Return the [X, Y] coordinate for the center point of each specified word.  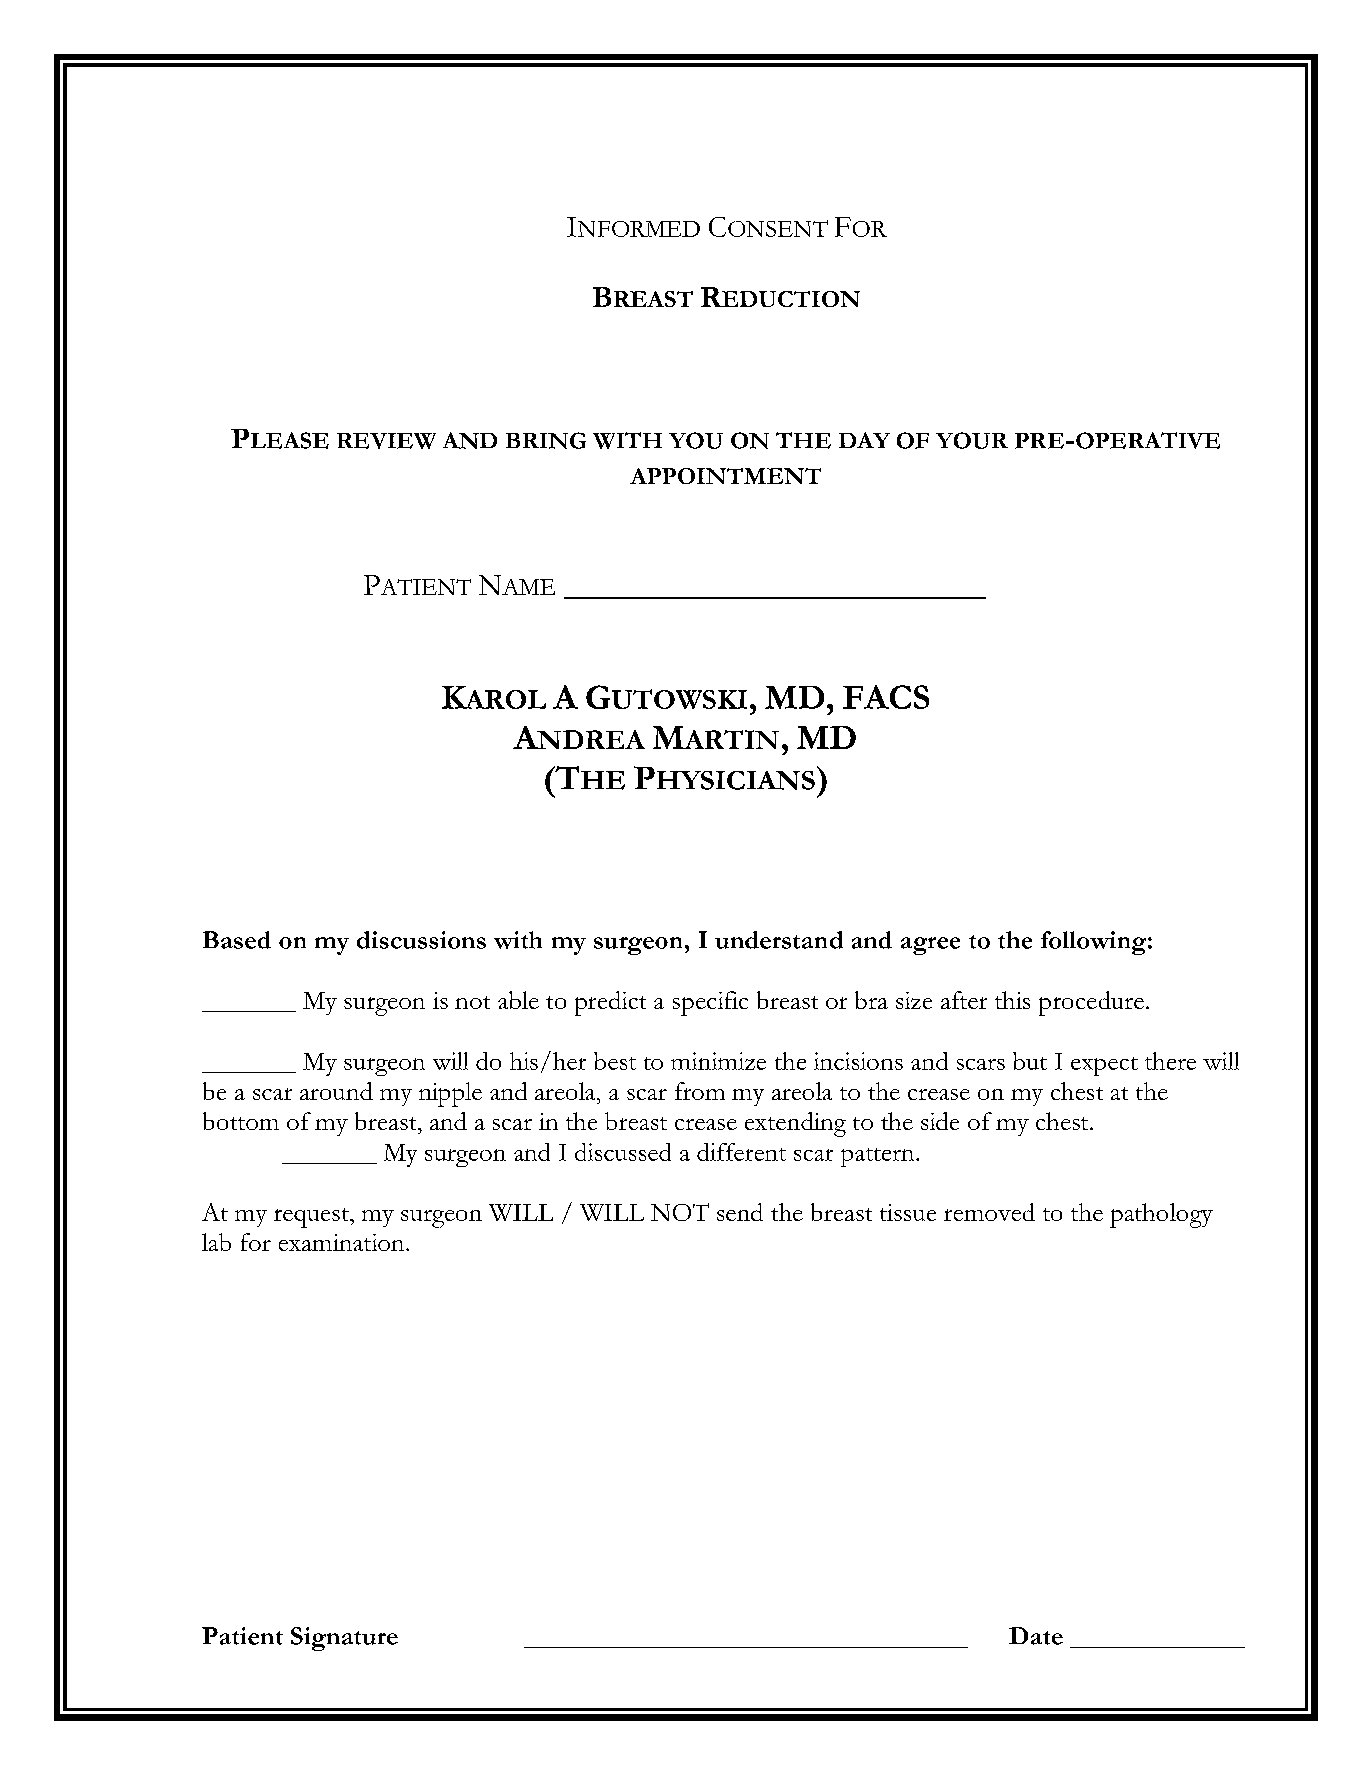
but [1030, 1061]
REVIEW [386, 441]
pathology [1161, 1215]
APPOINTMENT [725, 476]
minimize [718, 1061]
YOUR [972, 440]
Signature [344, 1639]
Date [1036, 1636]
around [336, 1091]
